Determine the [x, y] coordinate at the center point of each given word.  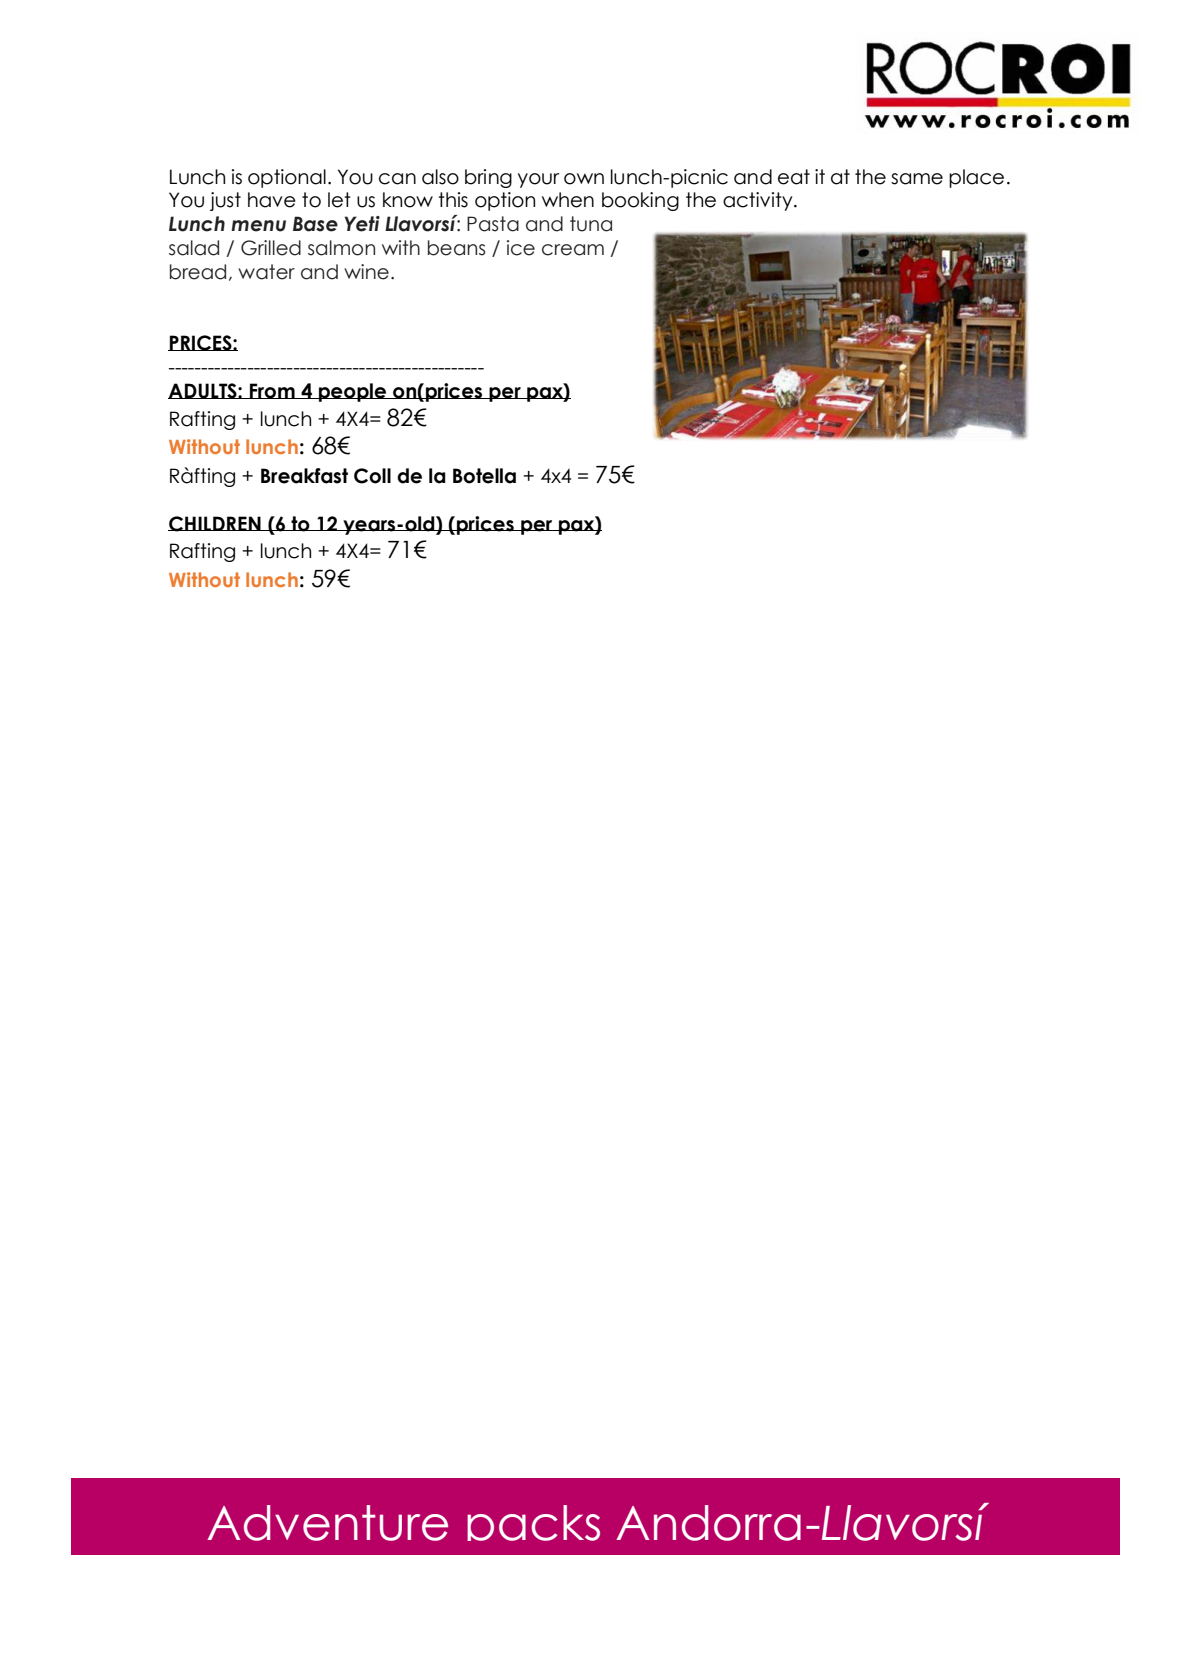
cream [573, 250]
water [266, 272]
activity [759, 201]
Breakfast [304, 476]
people [353, 392]
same [917, 179]
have [272, 200]
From [272, 391]
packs [533, 1523]
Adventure [327, 1523]
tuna [591, 224]
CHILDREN [215, 524]
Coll [372, 476]
